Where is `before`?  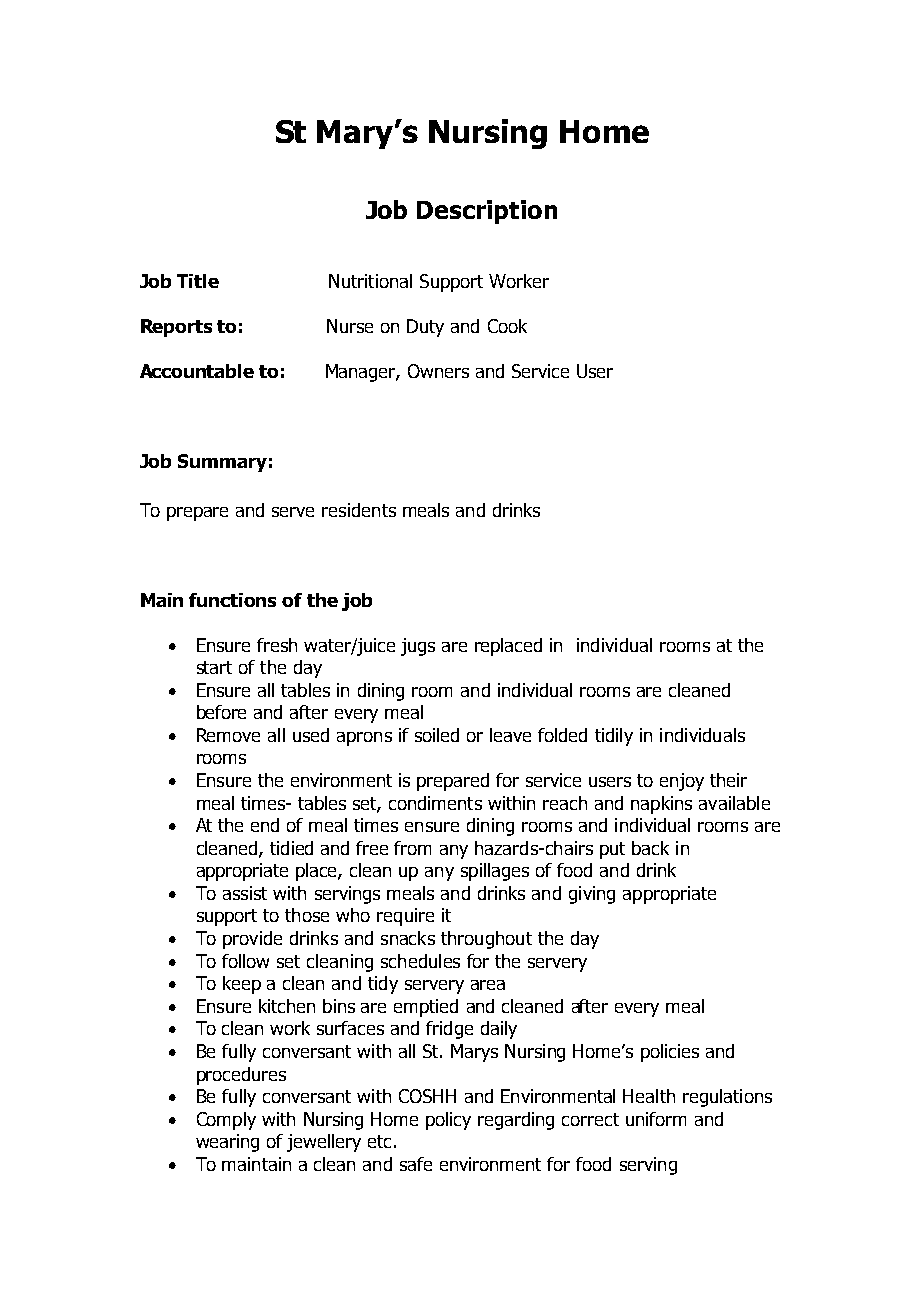
before is located at coordinates (221, 712).
